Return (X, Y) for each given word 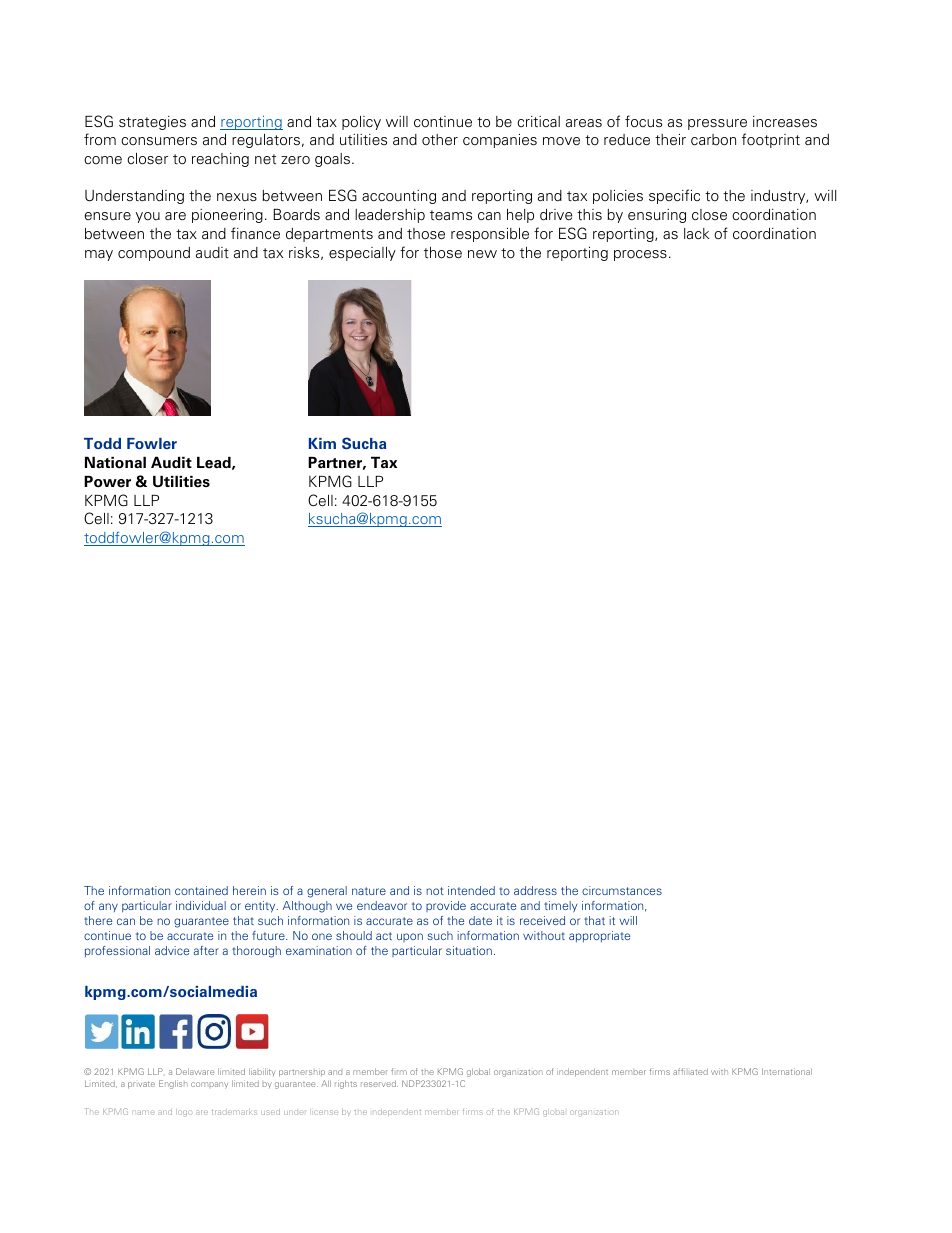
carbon (713, 140)
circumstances (622, 890)
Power (107, 482)
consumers (159, 141)
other (440, 139)
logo (184, 1113)
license (326, 1112)
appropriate (599, 936)
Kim (322, 443)
